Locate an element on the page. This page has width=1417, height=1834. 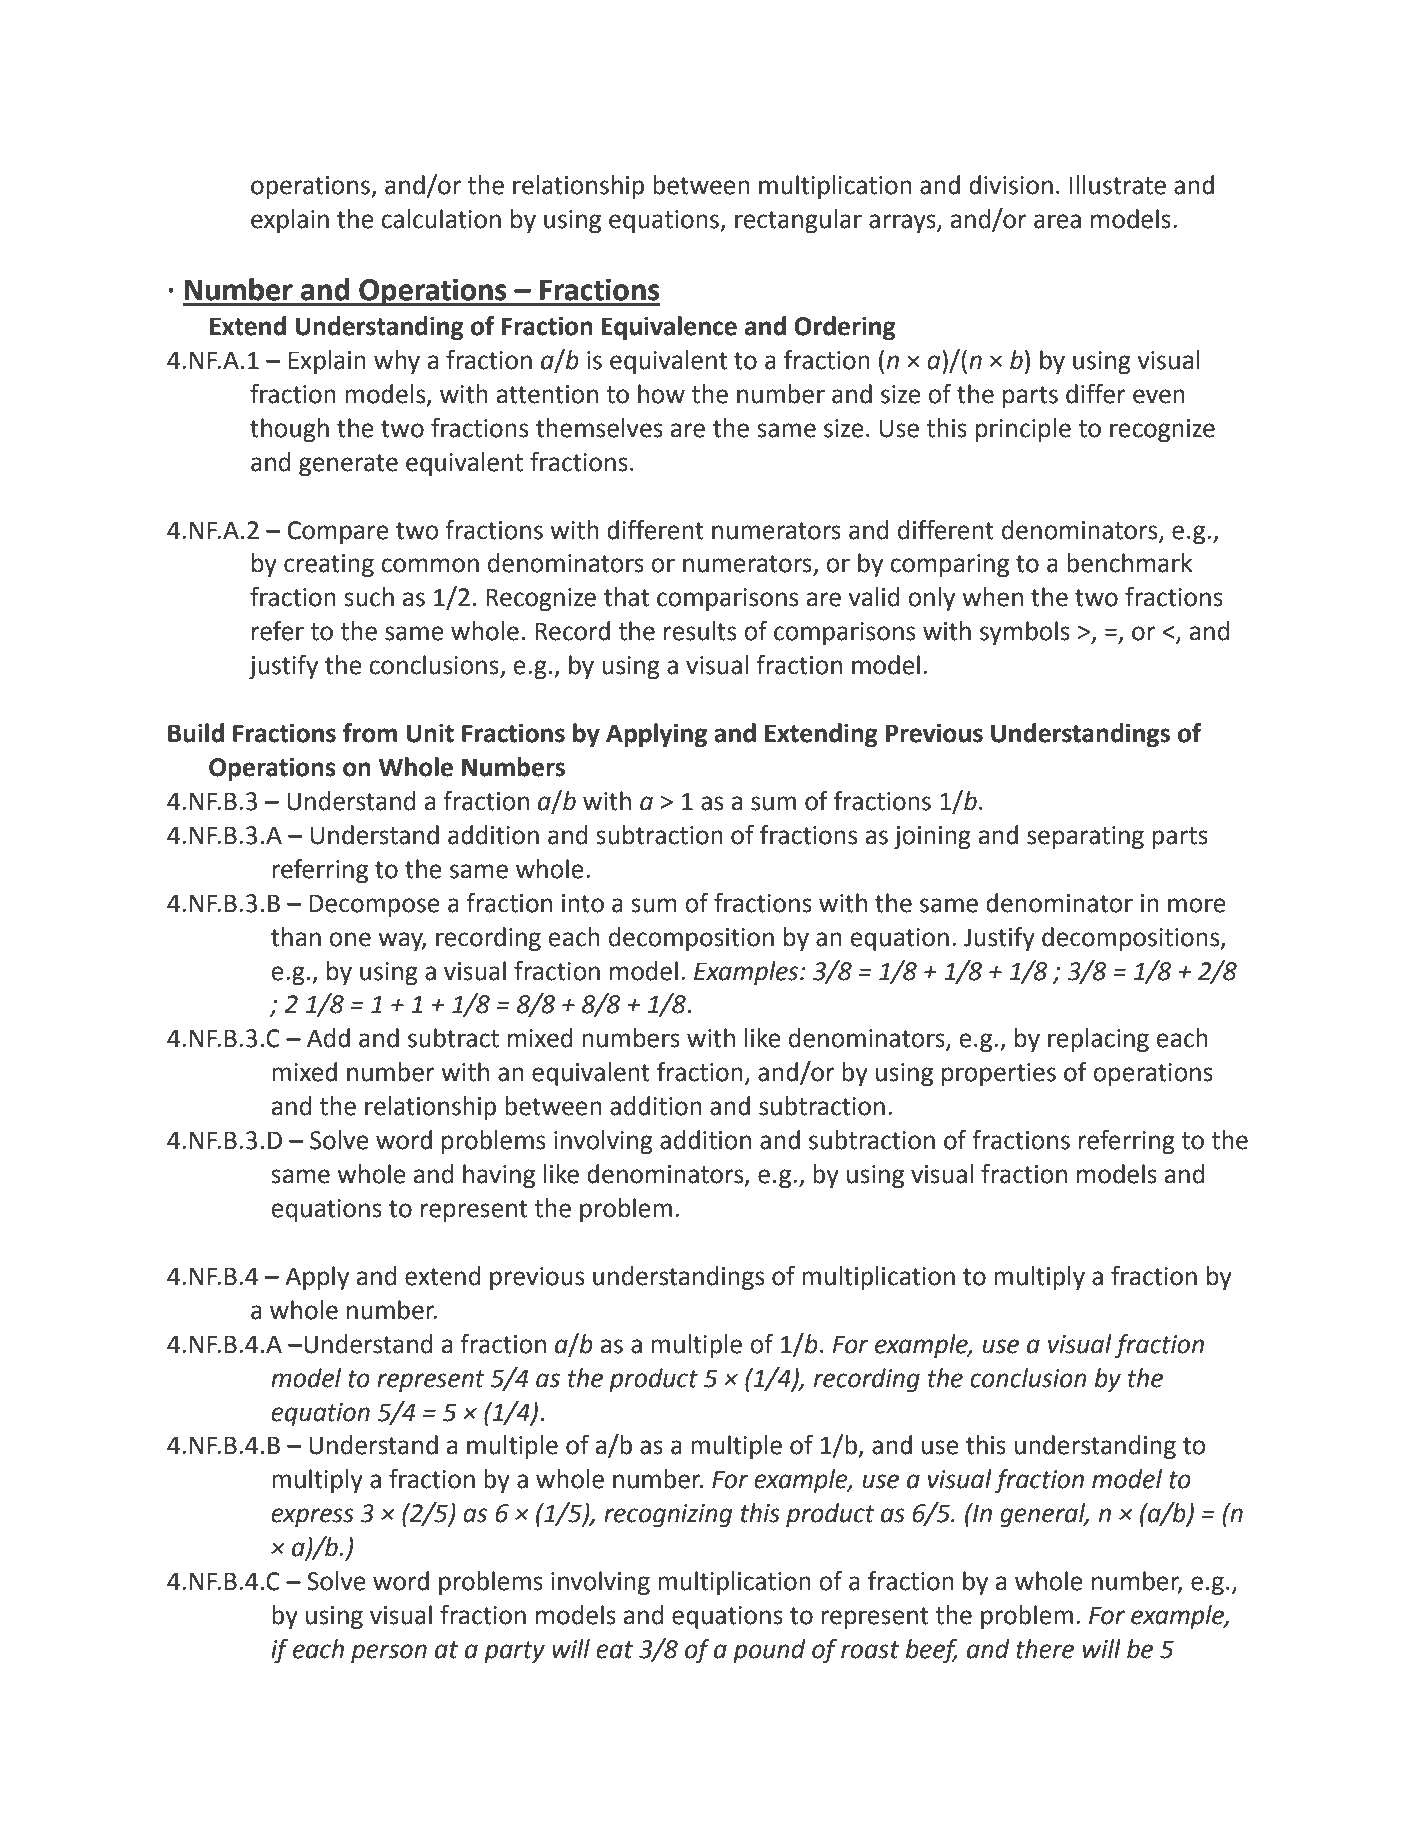
area is located at coordinates (1057, 221).
